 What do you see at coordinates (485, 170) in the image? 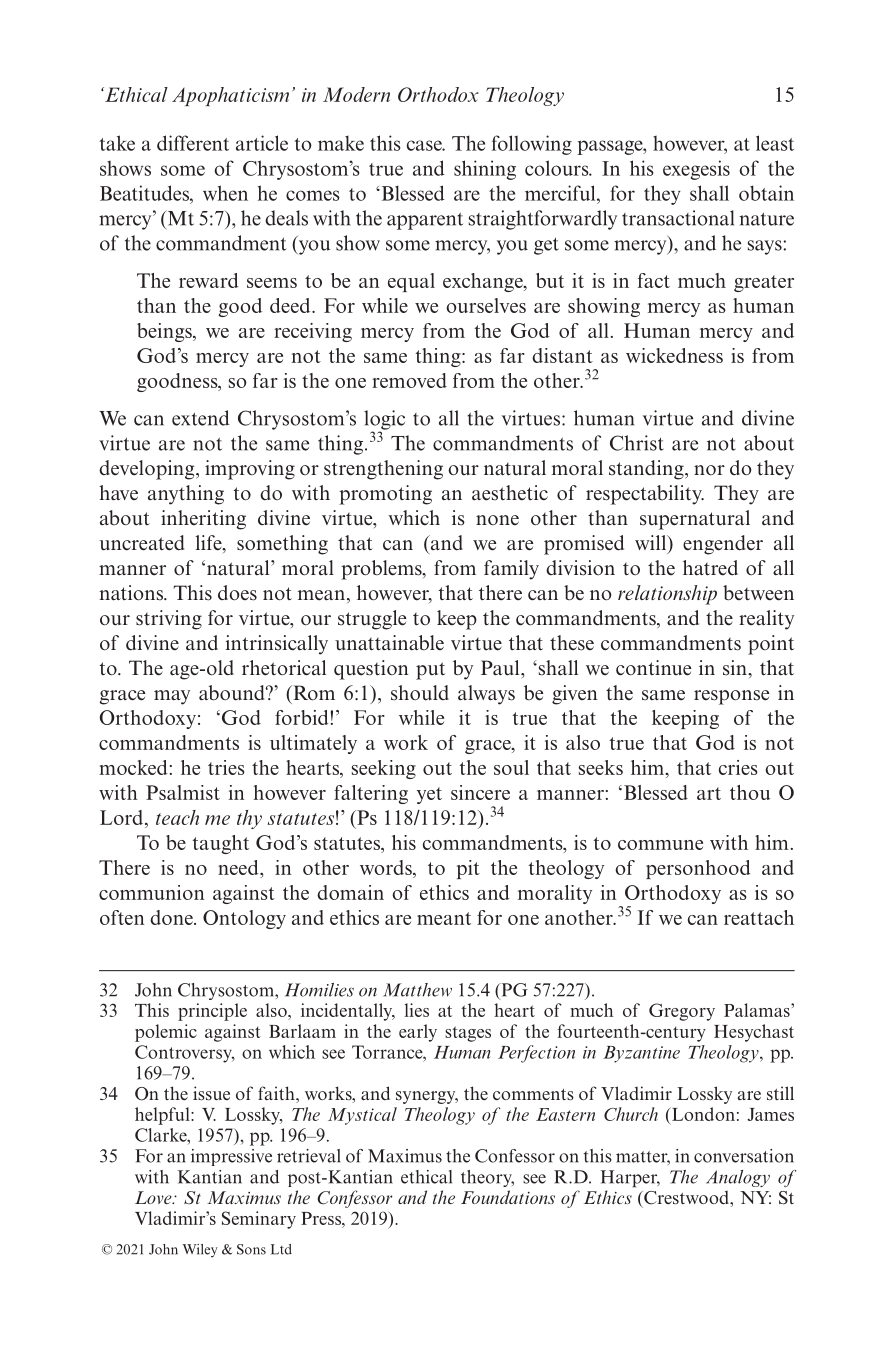
I see `shining` at bounding box center [485, 170].
